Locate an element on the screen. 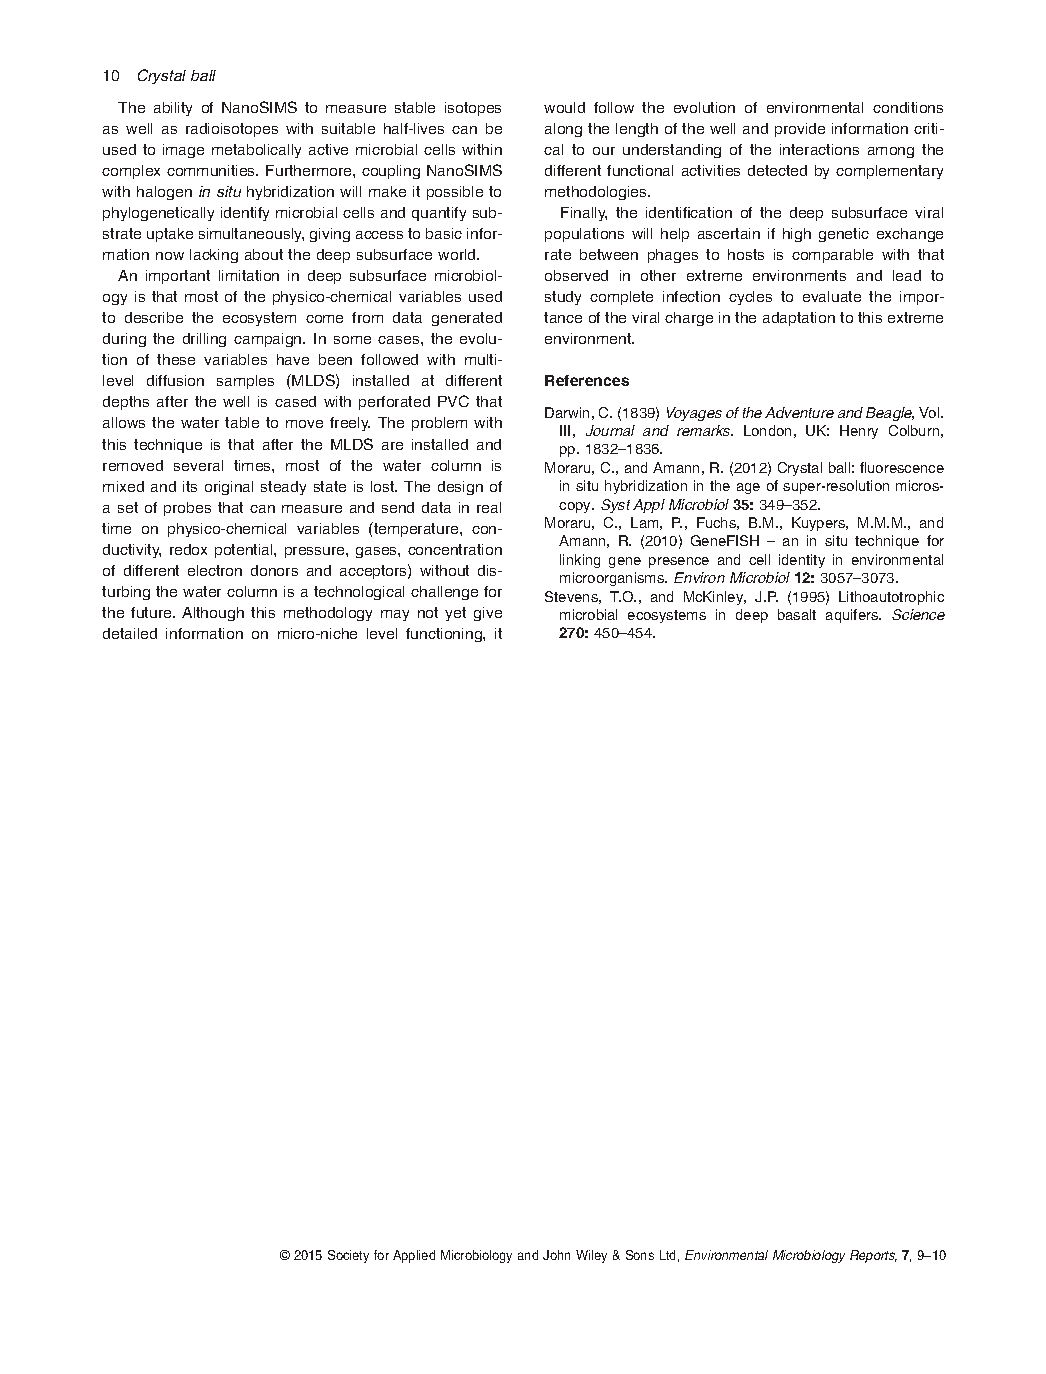 This screenshot has width=1046, height=1374. Society is located at coordinates (348, 1256).
